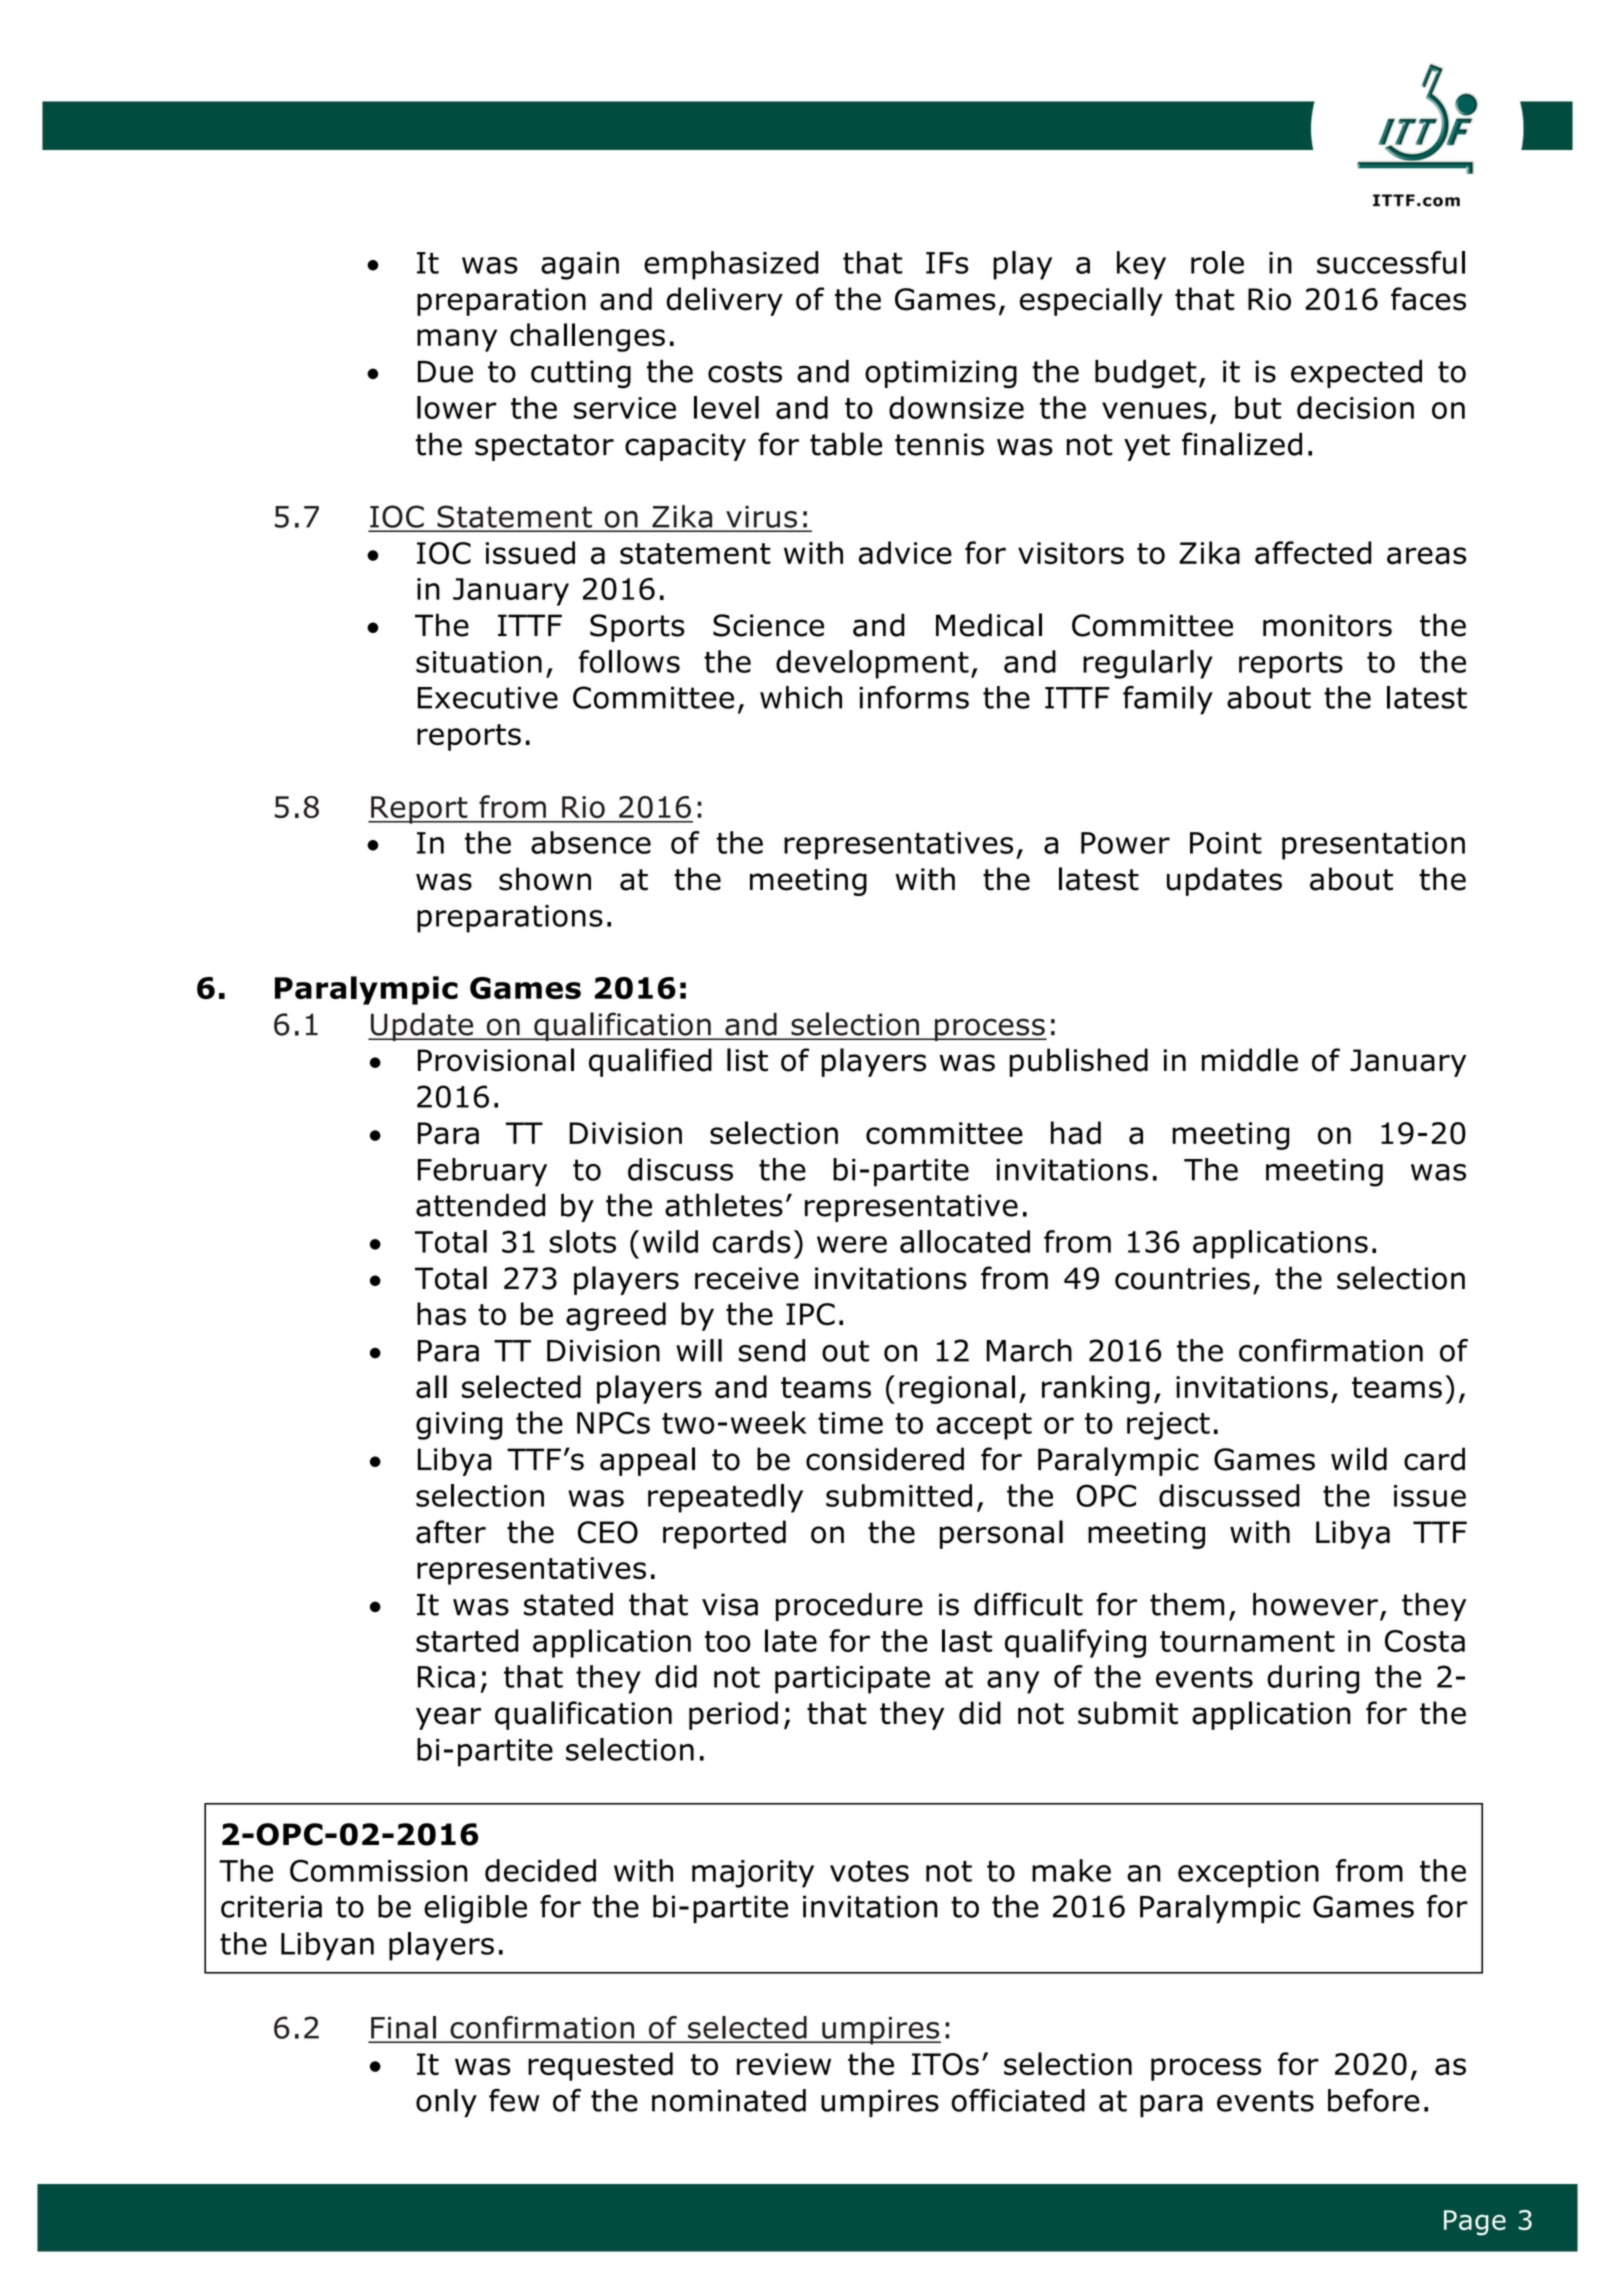 This document has width=1614, height=2284. Describe the element at coordinates (914, 697) in the document. I see `informs` at that location.
